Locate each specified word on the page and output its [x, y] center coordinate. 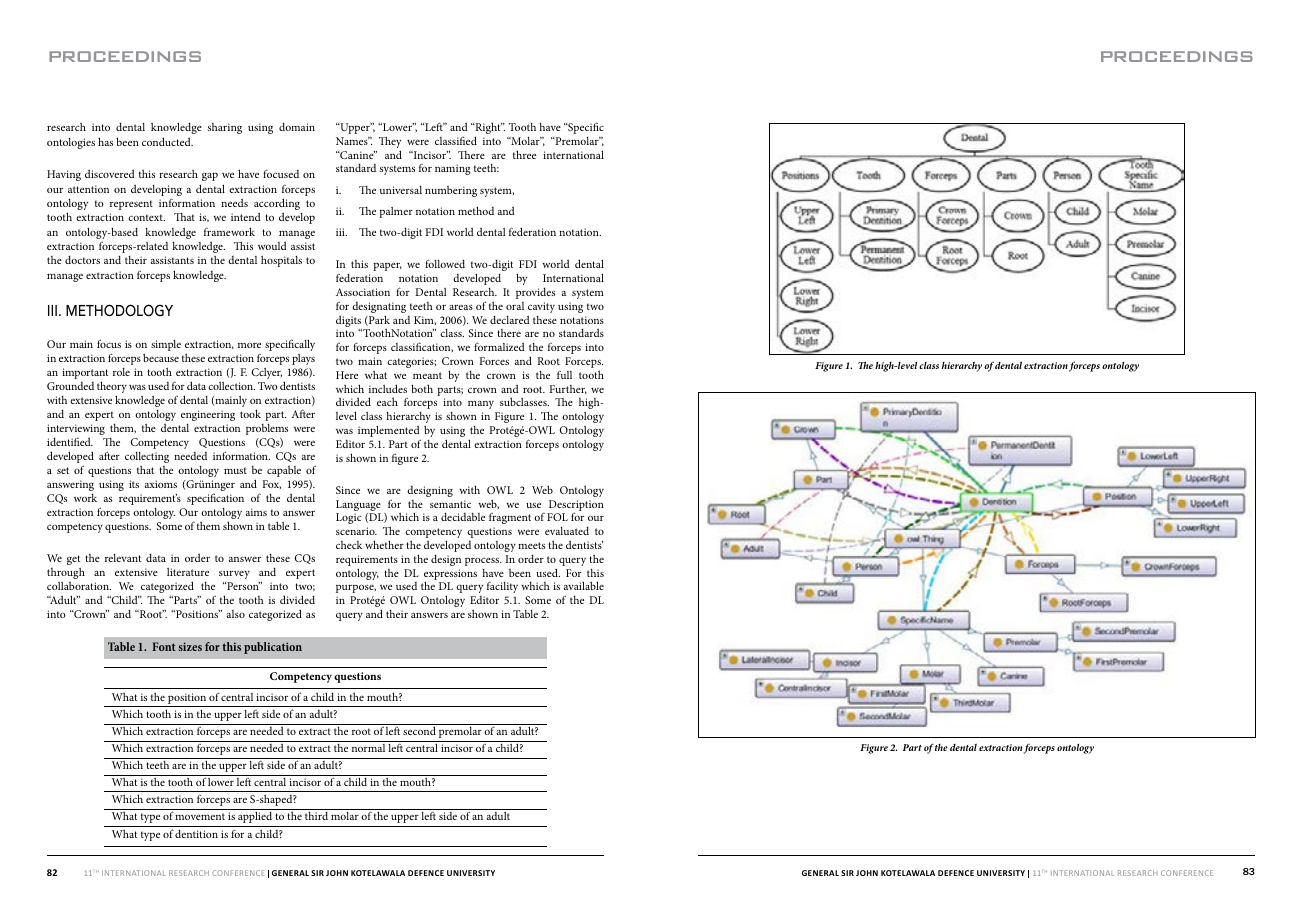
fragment [510, 518]
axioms [160, 484]
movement [200, 816]
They [390, 143]
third [316, 815]
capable [284, 471]
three [524, 154]
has [105, 141]
